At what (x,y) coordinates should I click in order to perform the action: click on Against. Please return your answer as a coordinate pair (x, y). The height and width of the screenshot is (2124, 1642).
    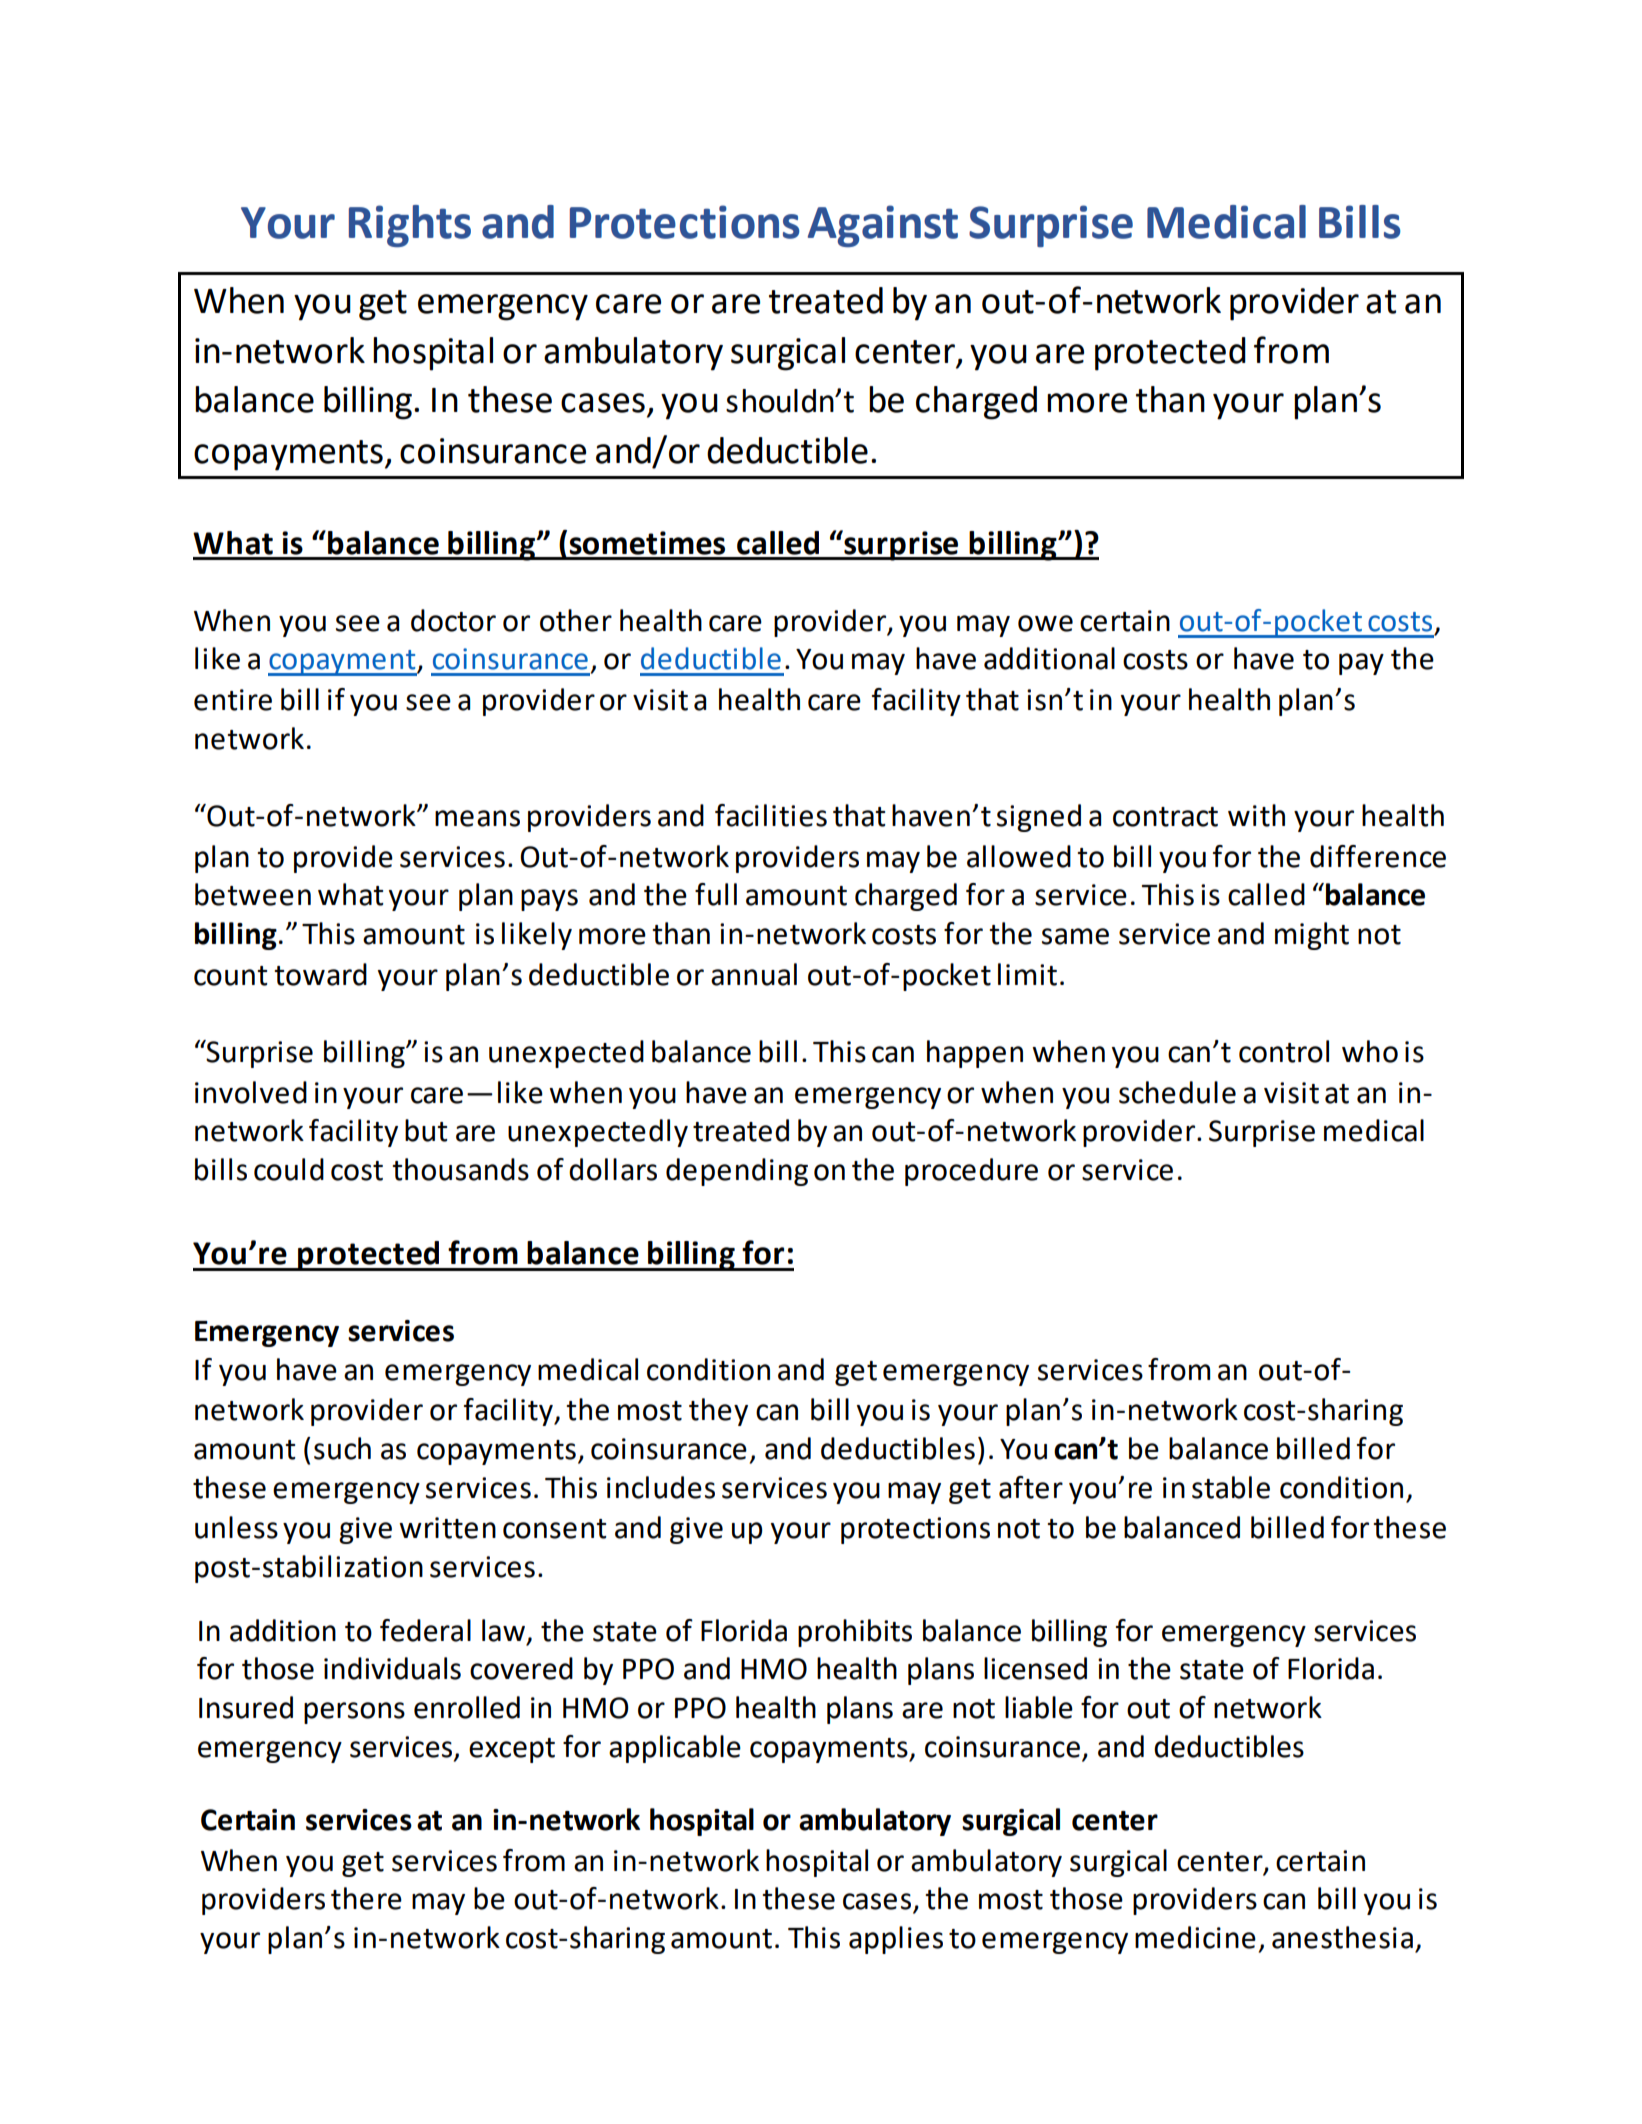
    Looking at the image, I should click on (883, 226).
